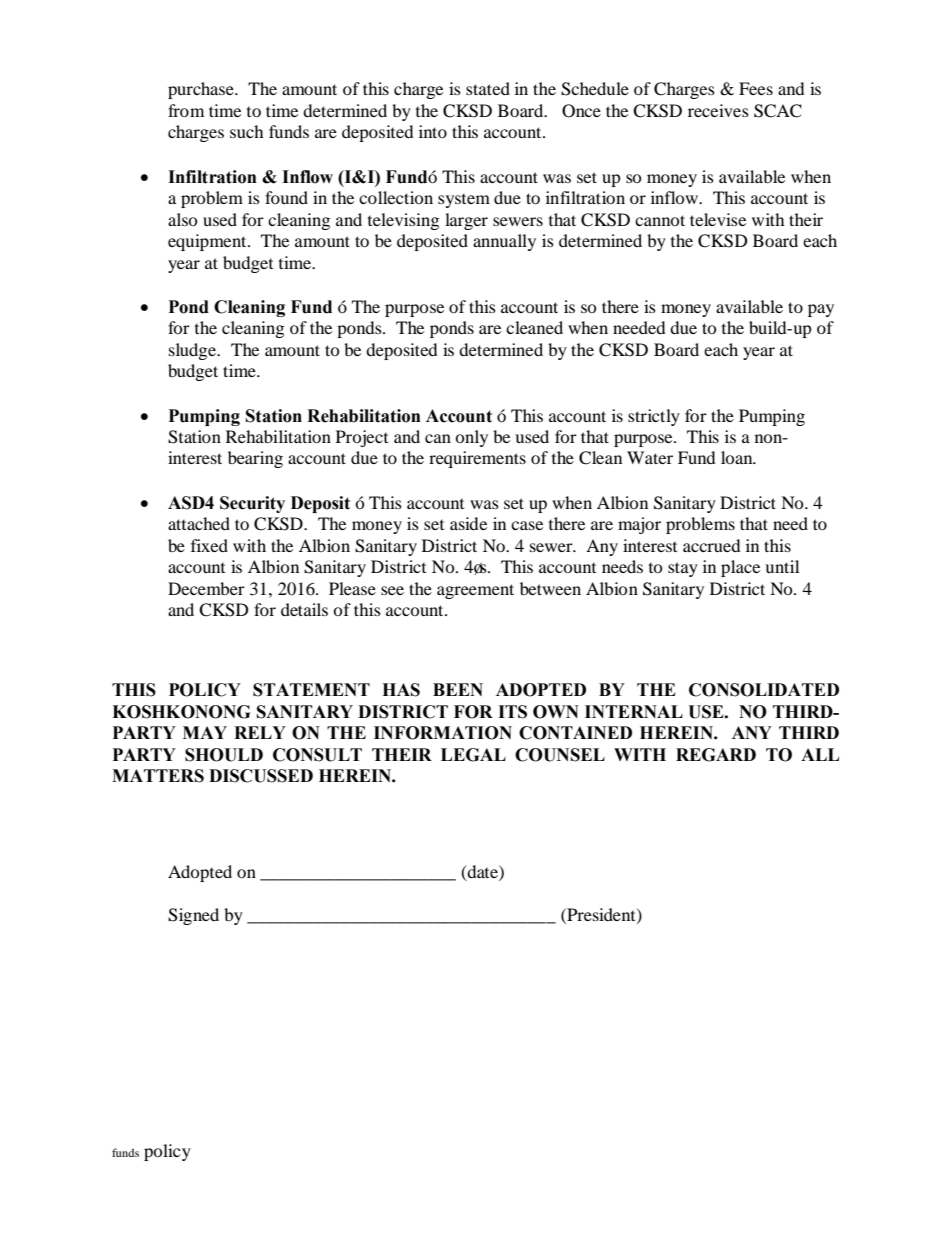  What do you see at coordinates (260, 732) in the screenshot?
I see `RELY` at bounding box center [260, 732].
